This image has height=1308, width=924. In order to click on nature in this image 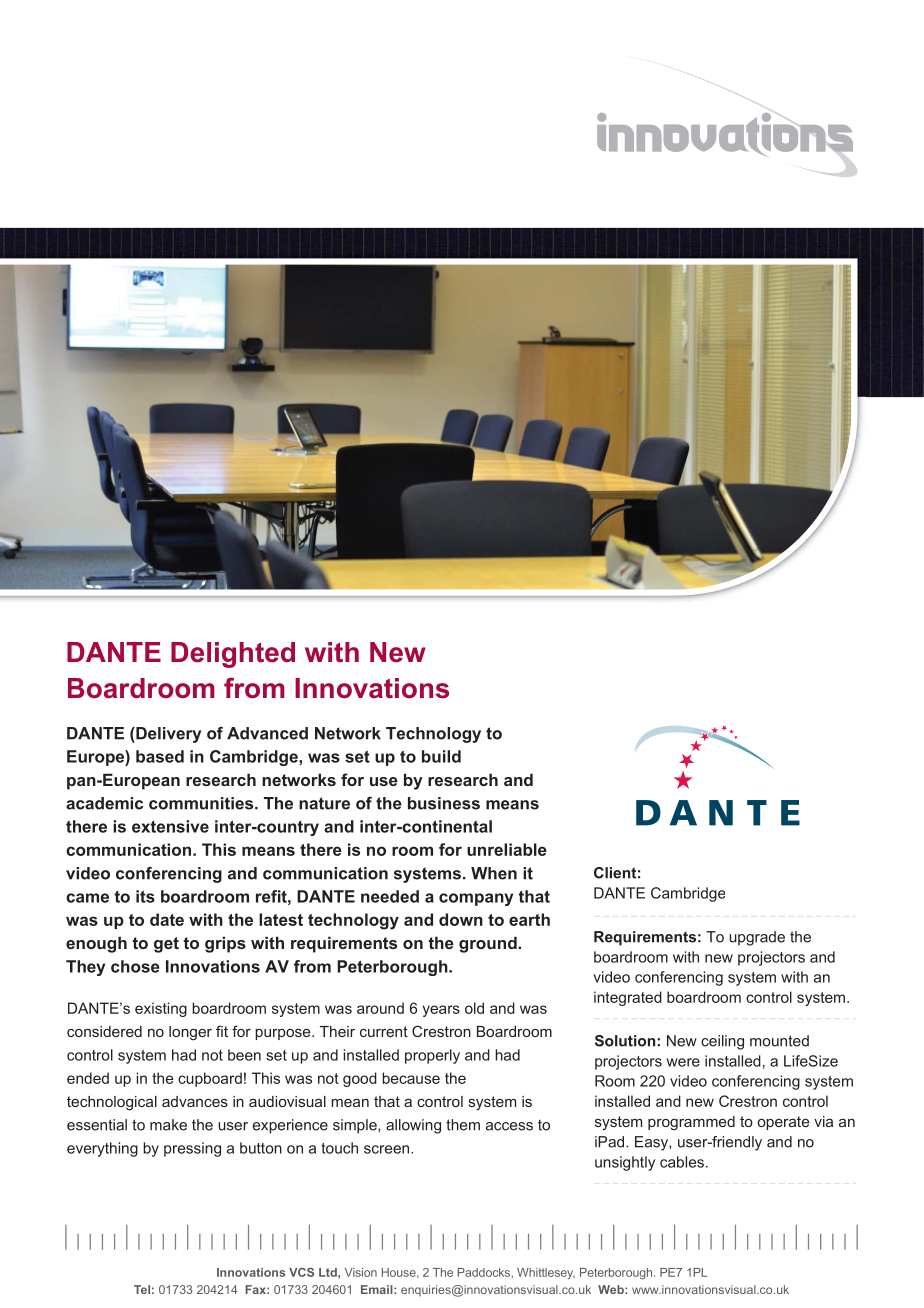, I will do `click(324, 803)`.
